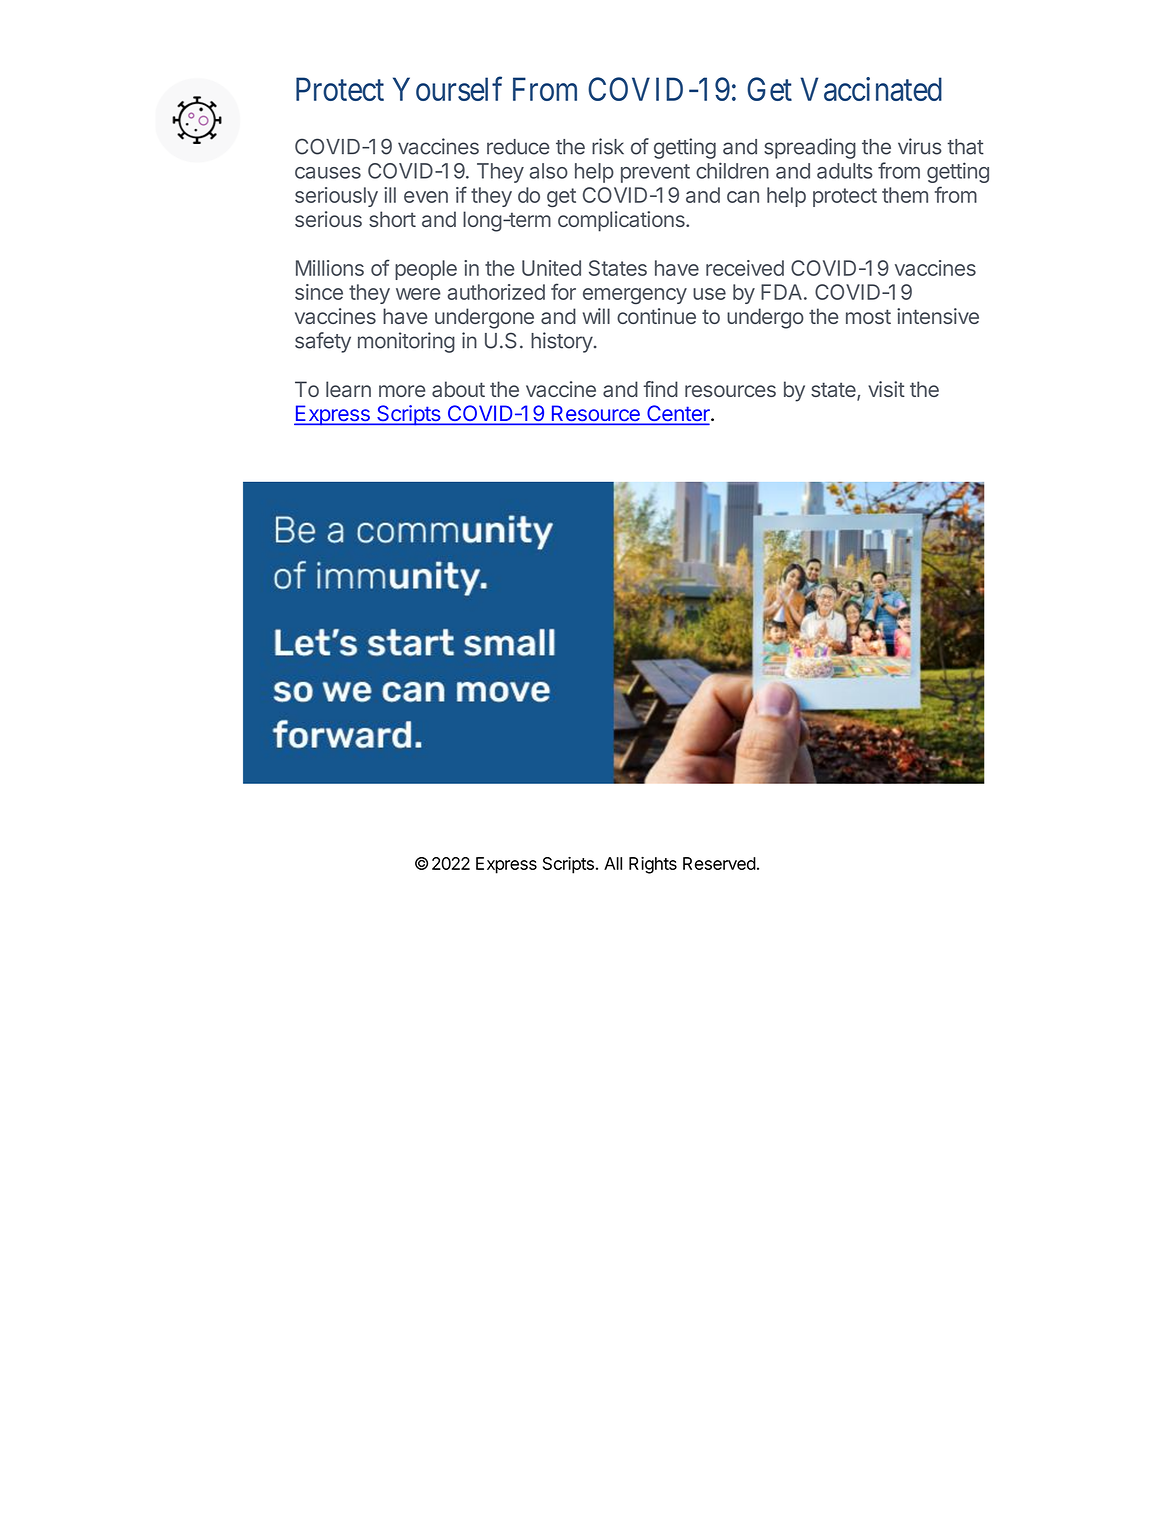 This image has height=1519, width=1174. What do you see at coordinates (613, 863) in the image?
I see `All` at bounding box center [613, 863].
